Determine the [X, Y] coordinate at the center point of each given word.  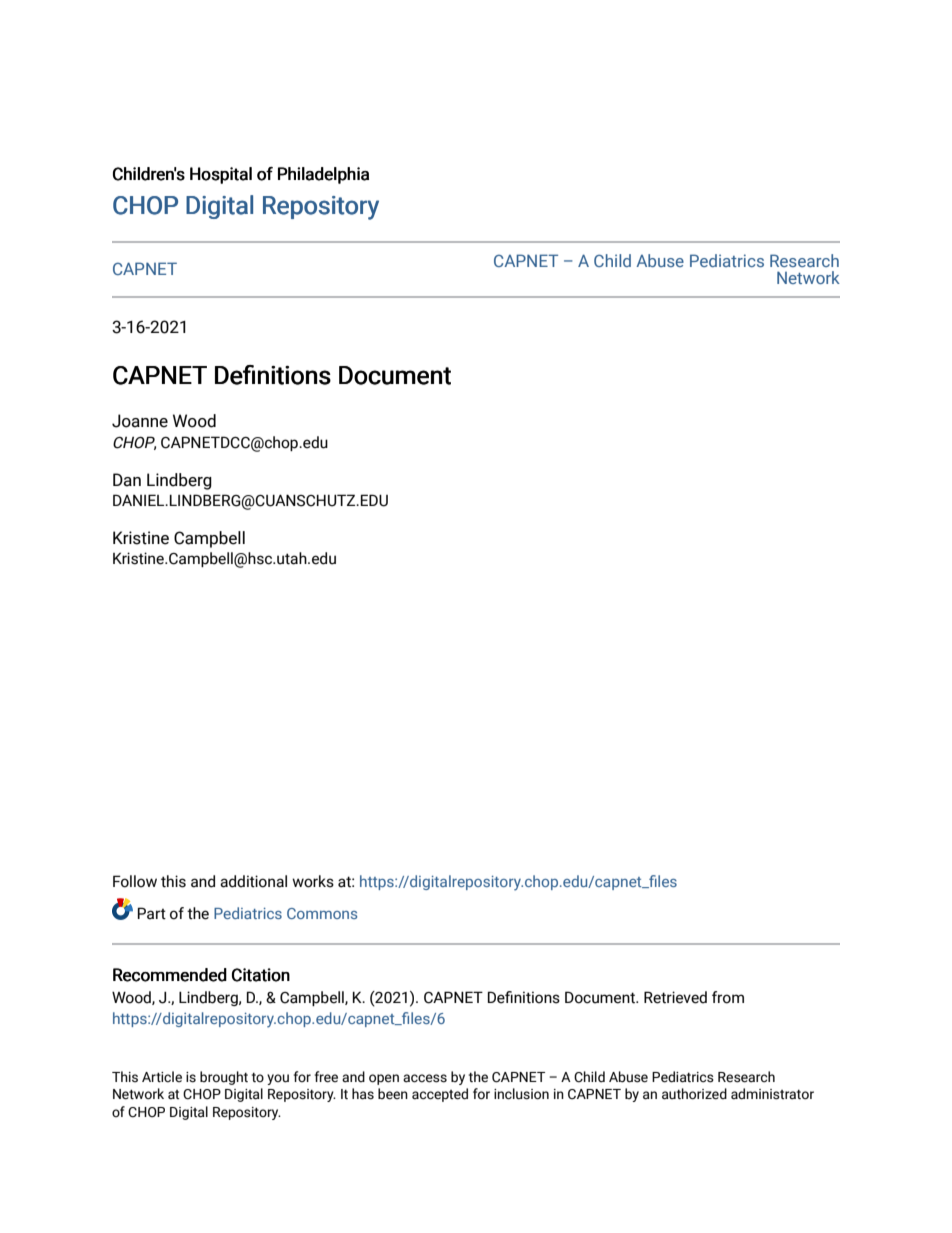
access [425, 1078]
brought [224, 1078]
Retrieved [675, 997]
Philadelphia [323, 175]
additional [253, 881]
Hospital [221, 175]
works [313, 881]
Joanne [140, 421]
